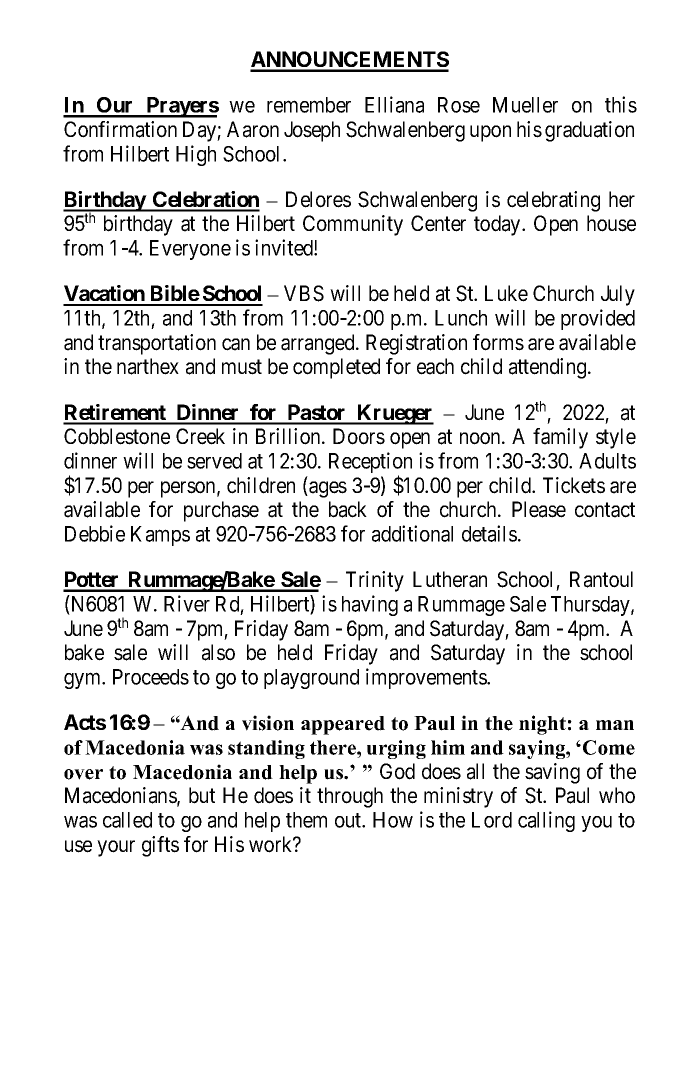  I want to click on through, so click(350, 797).
